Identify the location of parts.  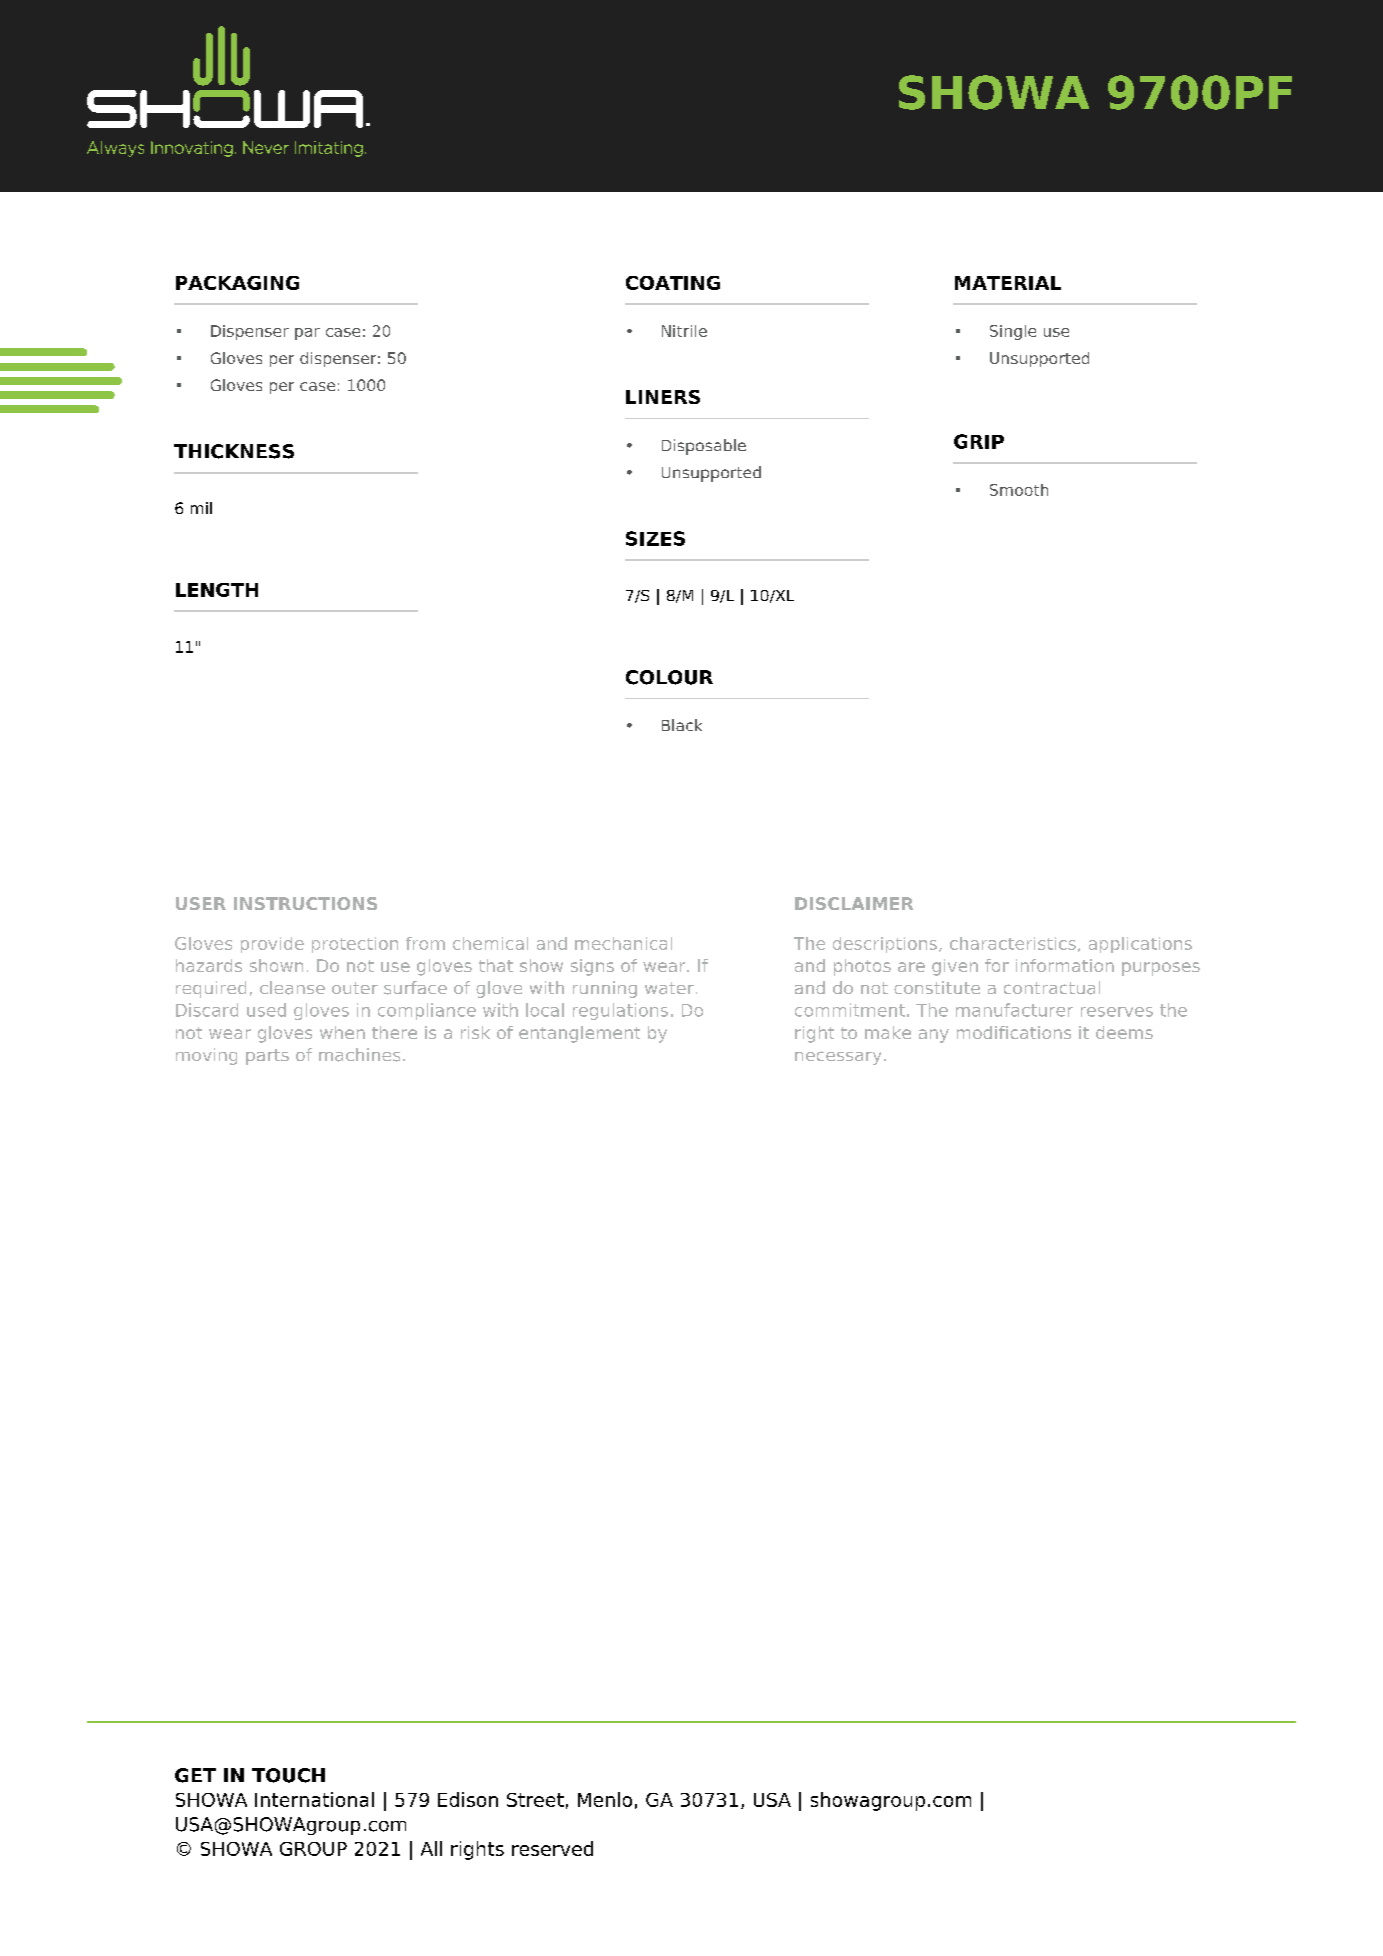
(267, 1057).
